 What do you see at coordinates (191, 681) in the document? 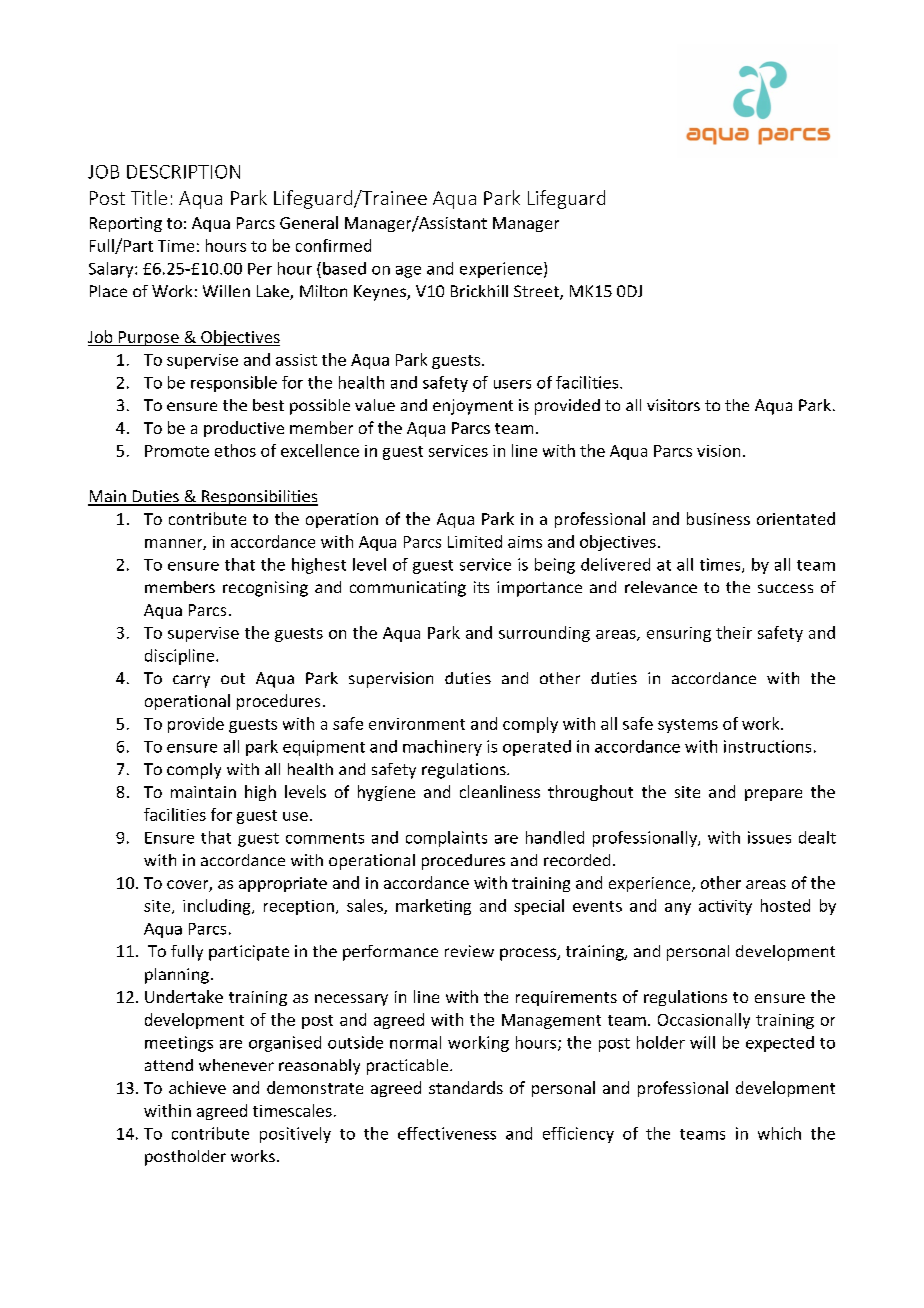
I see `carry` at bounding box center [191, 681].
